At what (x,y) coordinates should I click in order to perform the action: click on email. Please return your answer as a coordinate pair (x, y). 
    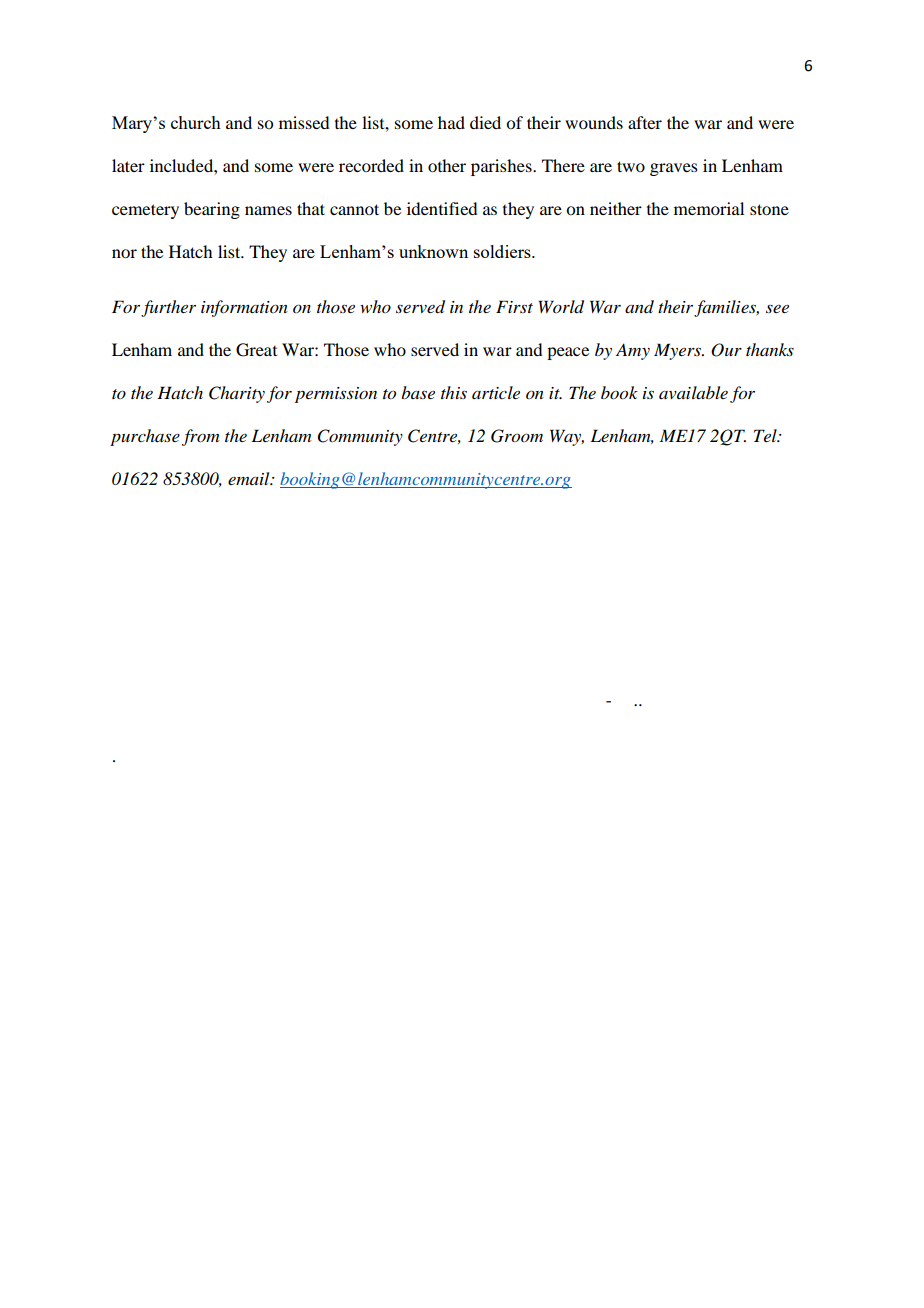
    Looking at the image, I should click on (250, 478).
